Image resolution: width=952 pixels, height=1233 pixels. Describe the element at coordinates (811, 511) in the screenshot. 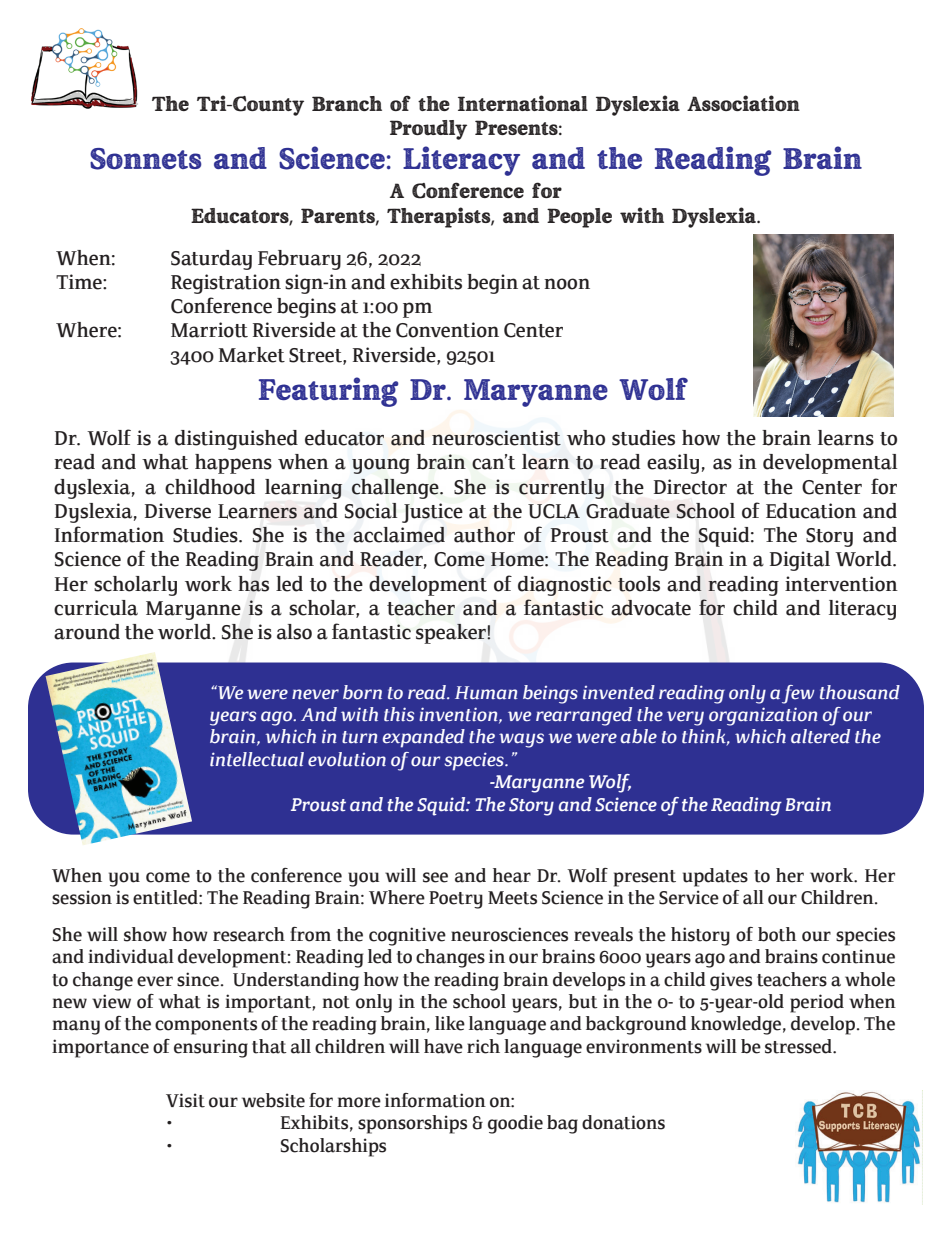

I see `Education` at that location.
